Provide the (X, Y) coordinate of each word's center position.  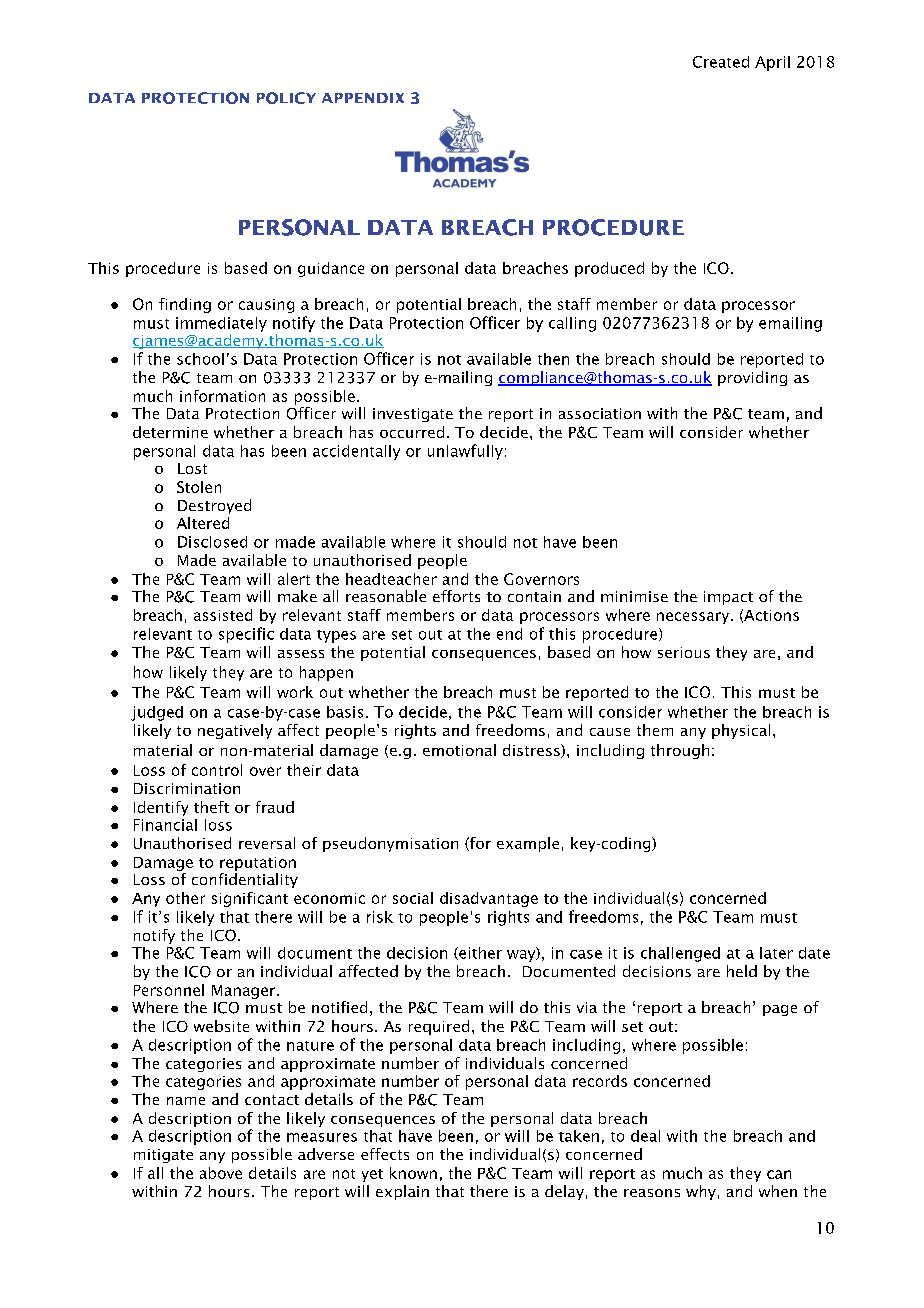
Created (721, 62)
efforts (456, 596)
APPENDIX (363, 98)
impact (728, 598)
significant (250, 899)
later (776, 953)
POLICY (286, 98)
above (221, 1173)
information (222, 396)
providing (752, 378)
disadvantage (489, 899)
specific (246, 635)
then (553, 359)
